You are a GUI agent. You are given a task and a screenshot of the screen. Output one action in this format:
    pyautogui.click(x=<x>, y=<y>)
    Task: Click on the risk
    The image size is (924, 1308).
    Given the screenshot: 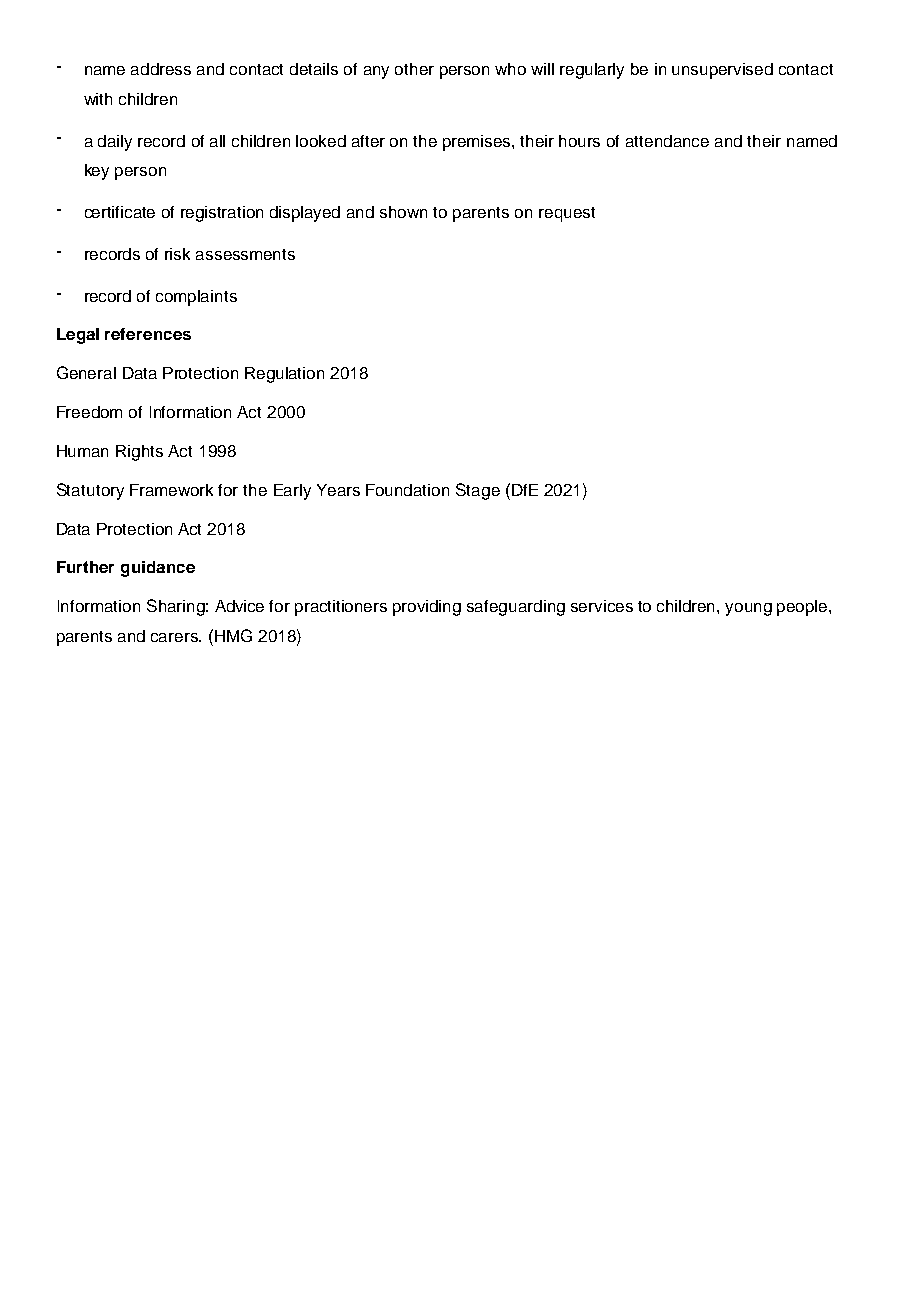 What is the action you would take?
    pyautogui.click(x=177, y=254)
